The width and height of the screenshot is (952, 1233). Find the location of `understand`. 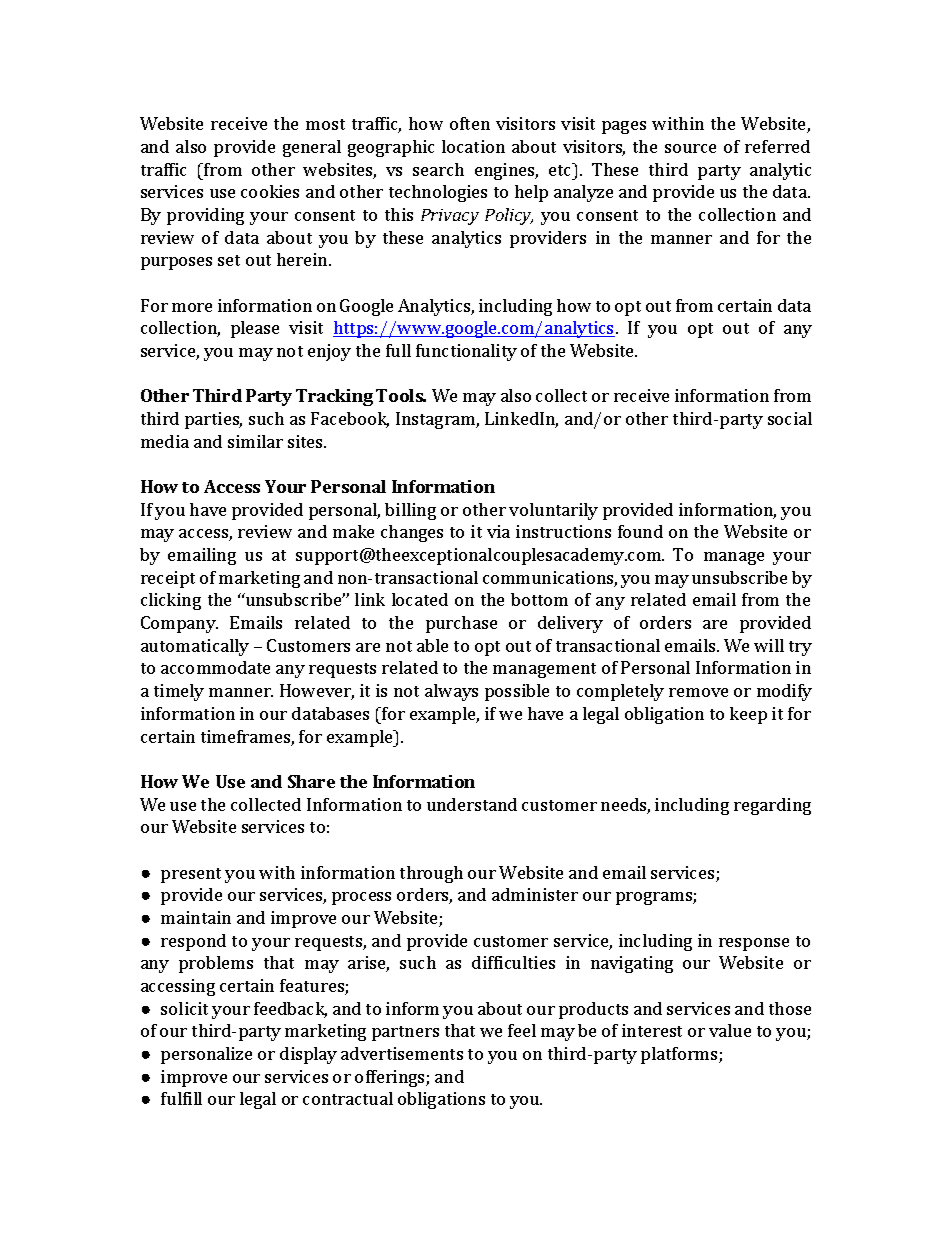

understand is located at coordinates (472, 804).
